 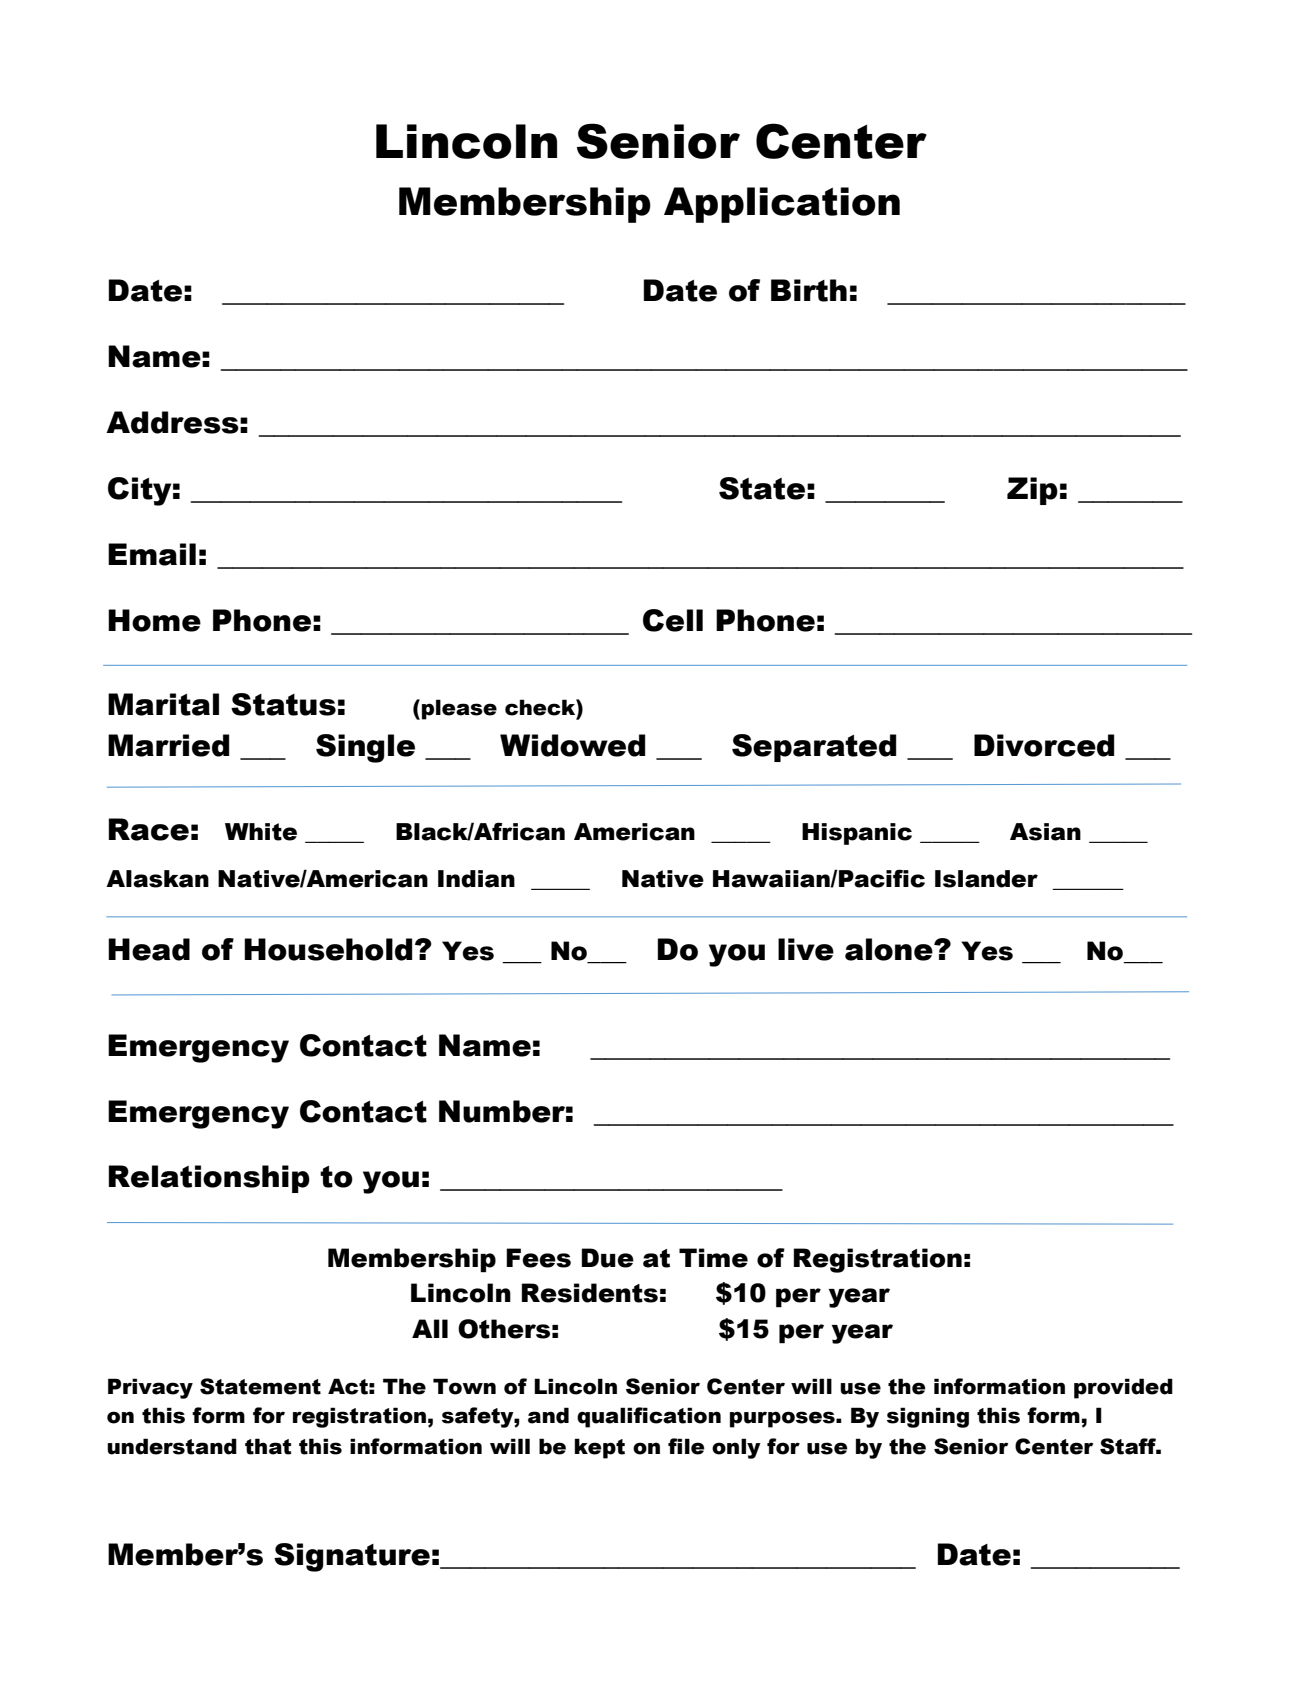 What do you see at coordinates (782, 205) in the image?
I see `Application` at bounding box center [782, 205].
